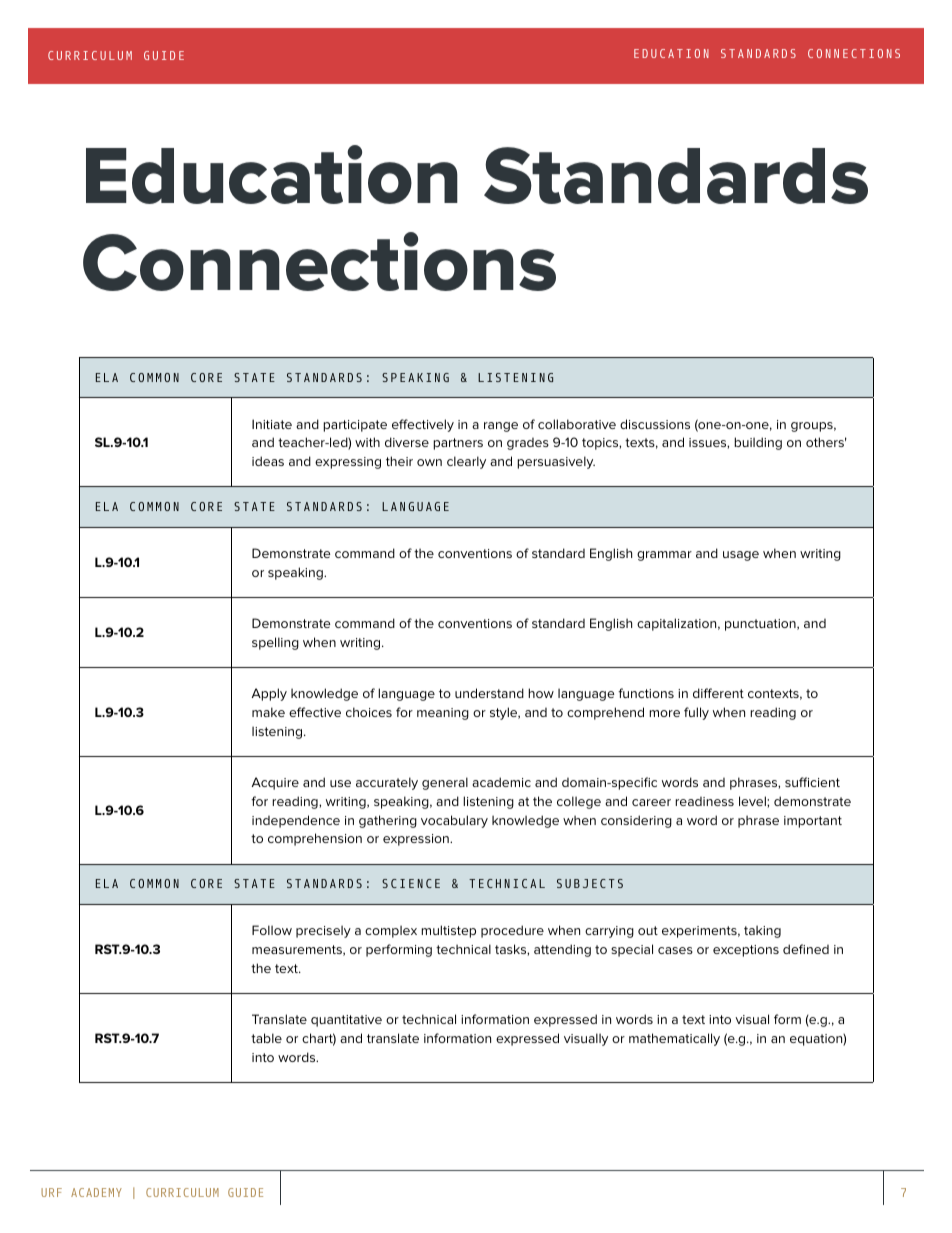 Image resolution: width=952 pixels, height=1233 pixels. I want to click on mathematically, so click(674, 1039).
